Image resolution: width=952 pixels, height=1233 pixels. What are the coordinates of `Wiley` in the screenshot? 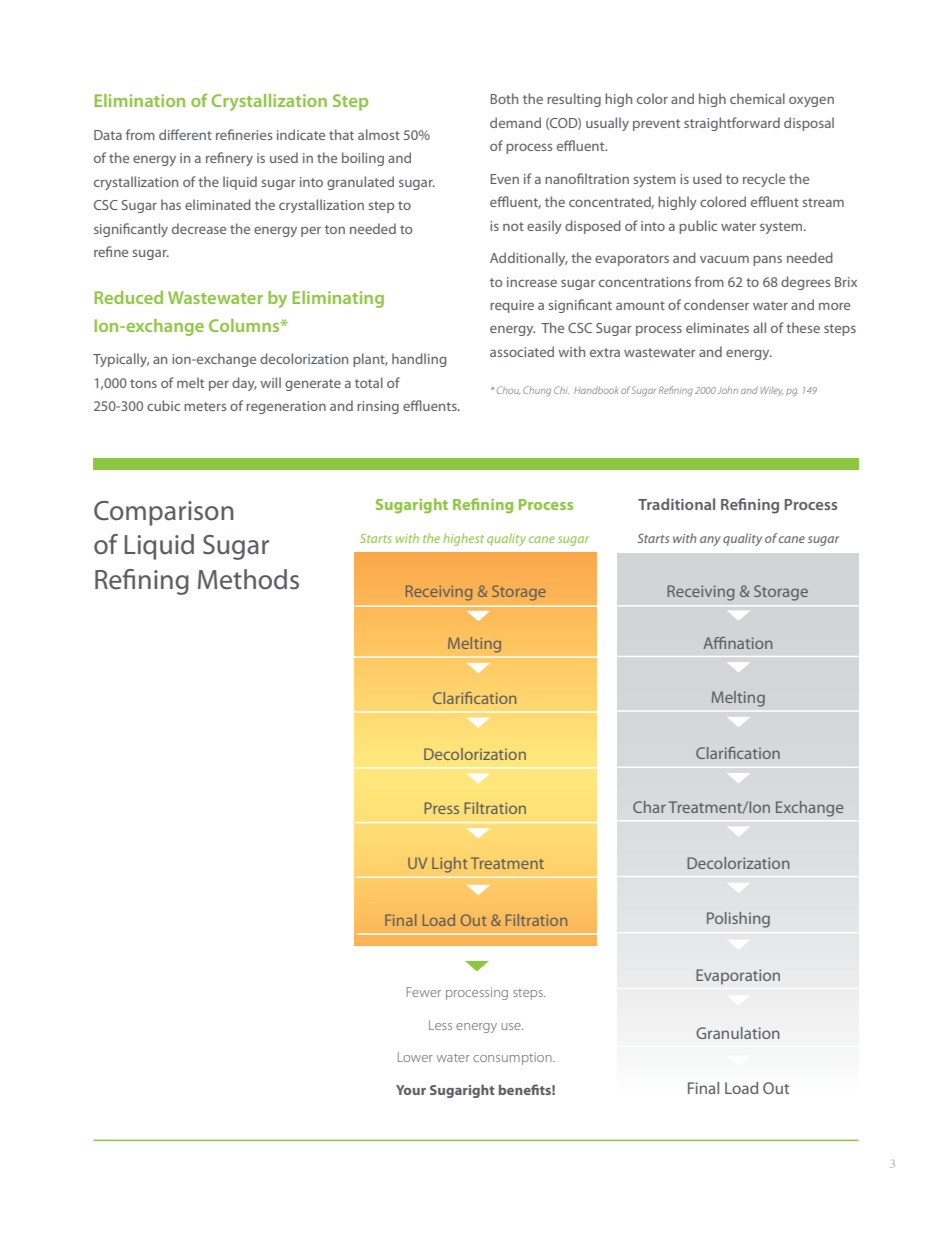 It's located at (772, 391).
